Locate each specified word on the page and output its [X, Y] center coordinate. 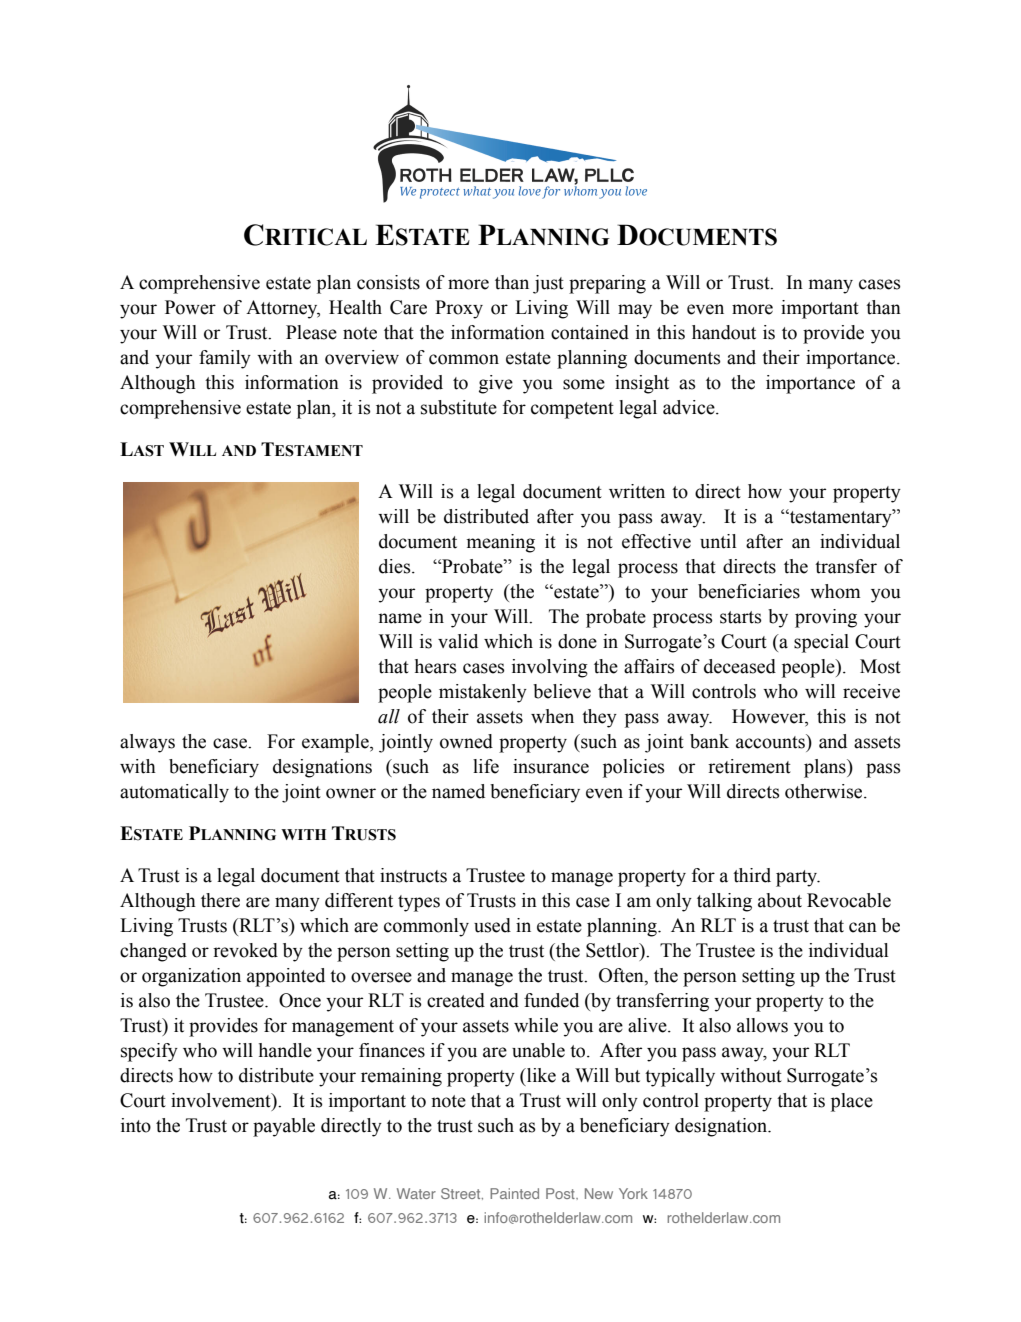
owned [466, 741]
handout [724, 332]
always [147, 743]
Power [190, 307]
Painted [514, 1193]
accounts [771, 741]
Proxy [459, 309]
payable [284, 1127]
